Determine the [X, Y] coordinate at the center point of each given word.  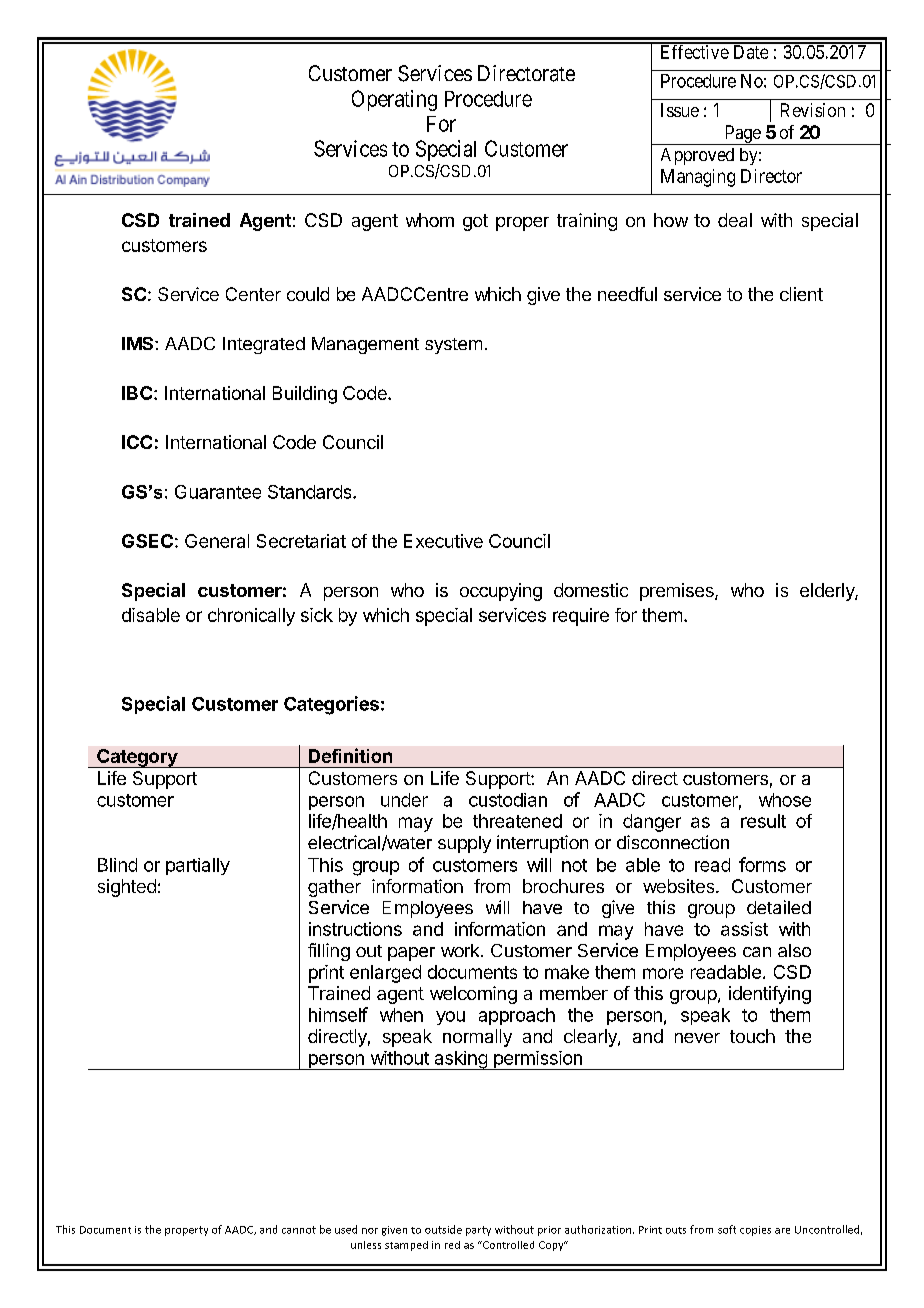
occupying [501, 592]
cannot [299, 1230]
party [478, 1231]
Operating [394, 100]
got [475, 222]
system [453, 346]
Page [742, 135]
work [461, 950]
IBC [138, 393]
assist [744, 929]
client [801, 294]
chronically [251, 617]
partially [198, 866]
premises [678, 592]
